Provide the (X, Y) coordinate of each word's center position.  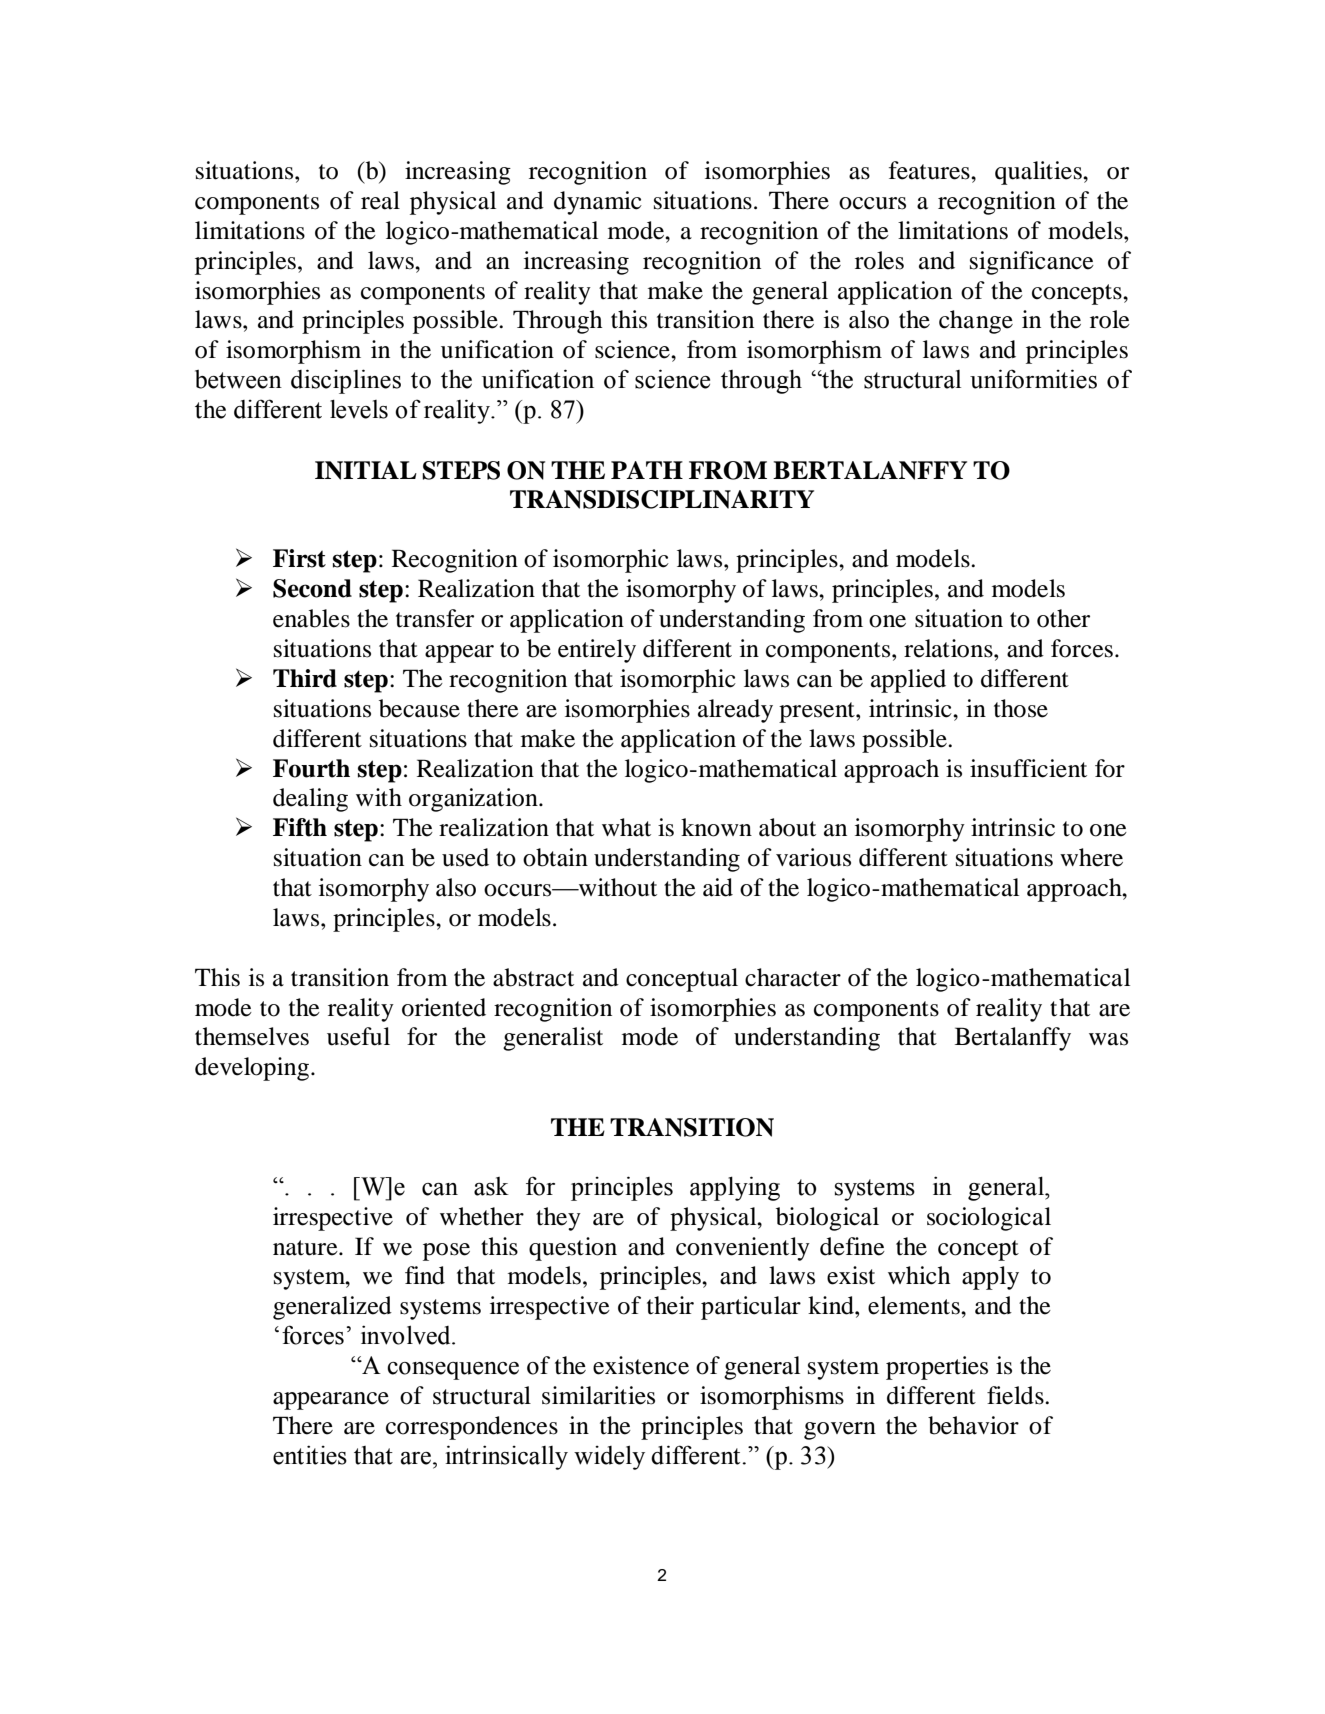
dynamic (598, 203)
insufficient (1028, 768)
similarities (598, 1395)
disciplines (346, 381)
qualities (1039, 173)
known (716, 827)
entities (310, 1455)
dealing (310, 800)
